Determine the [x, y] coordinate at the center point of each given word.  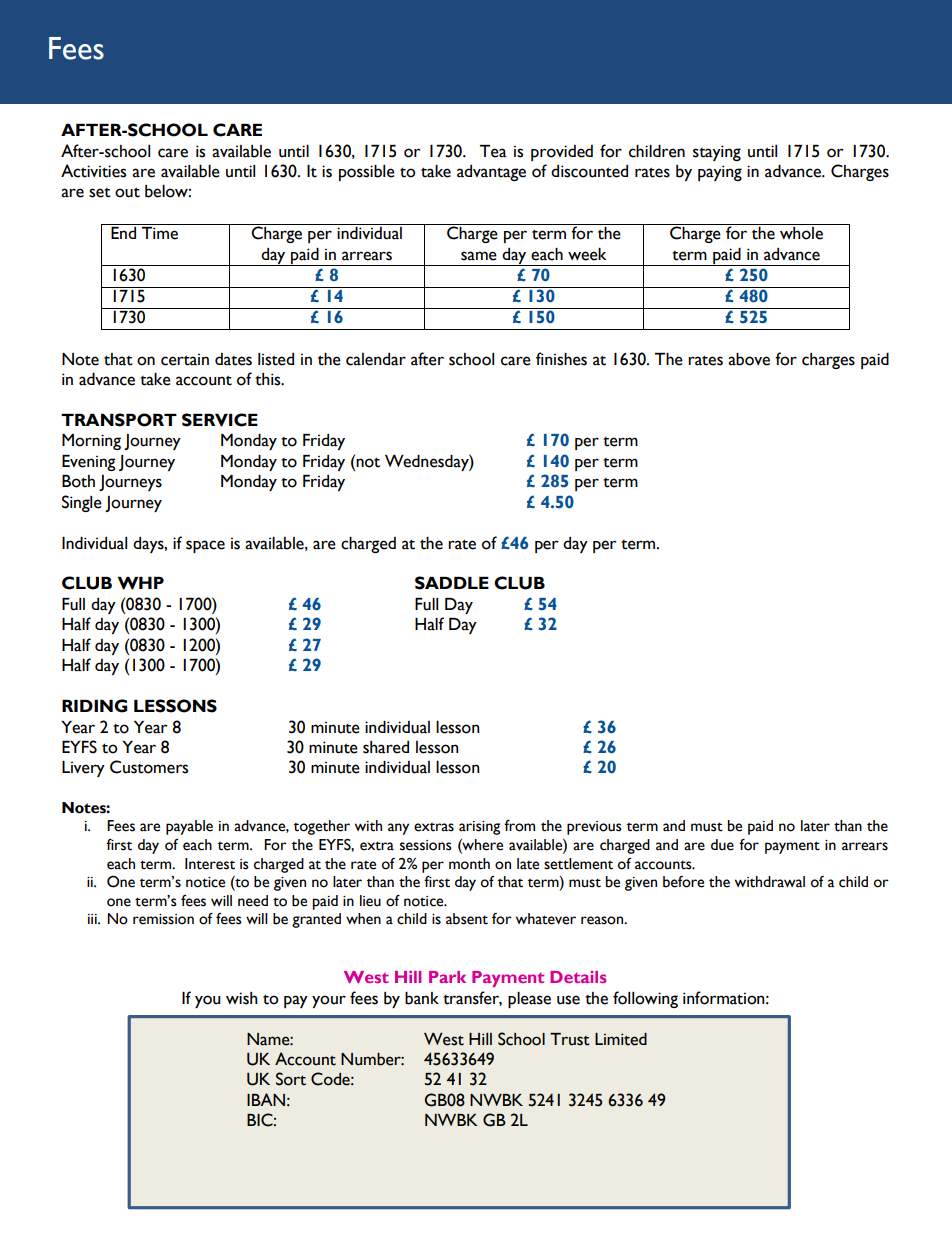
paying [720, 173]
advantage [491, 173]
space [205, 546]
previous [594, 828]
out [127, 192]
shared [386, 747]
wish [242, 998]
